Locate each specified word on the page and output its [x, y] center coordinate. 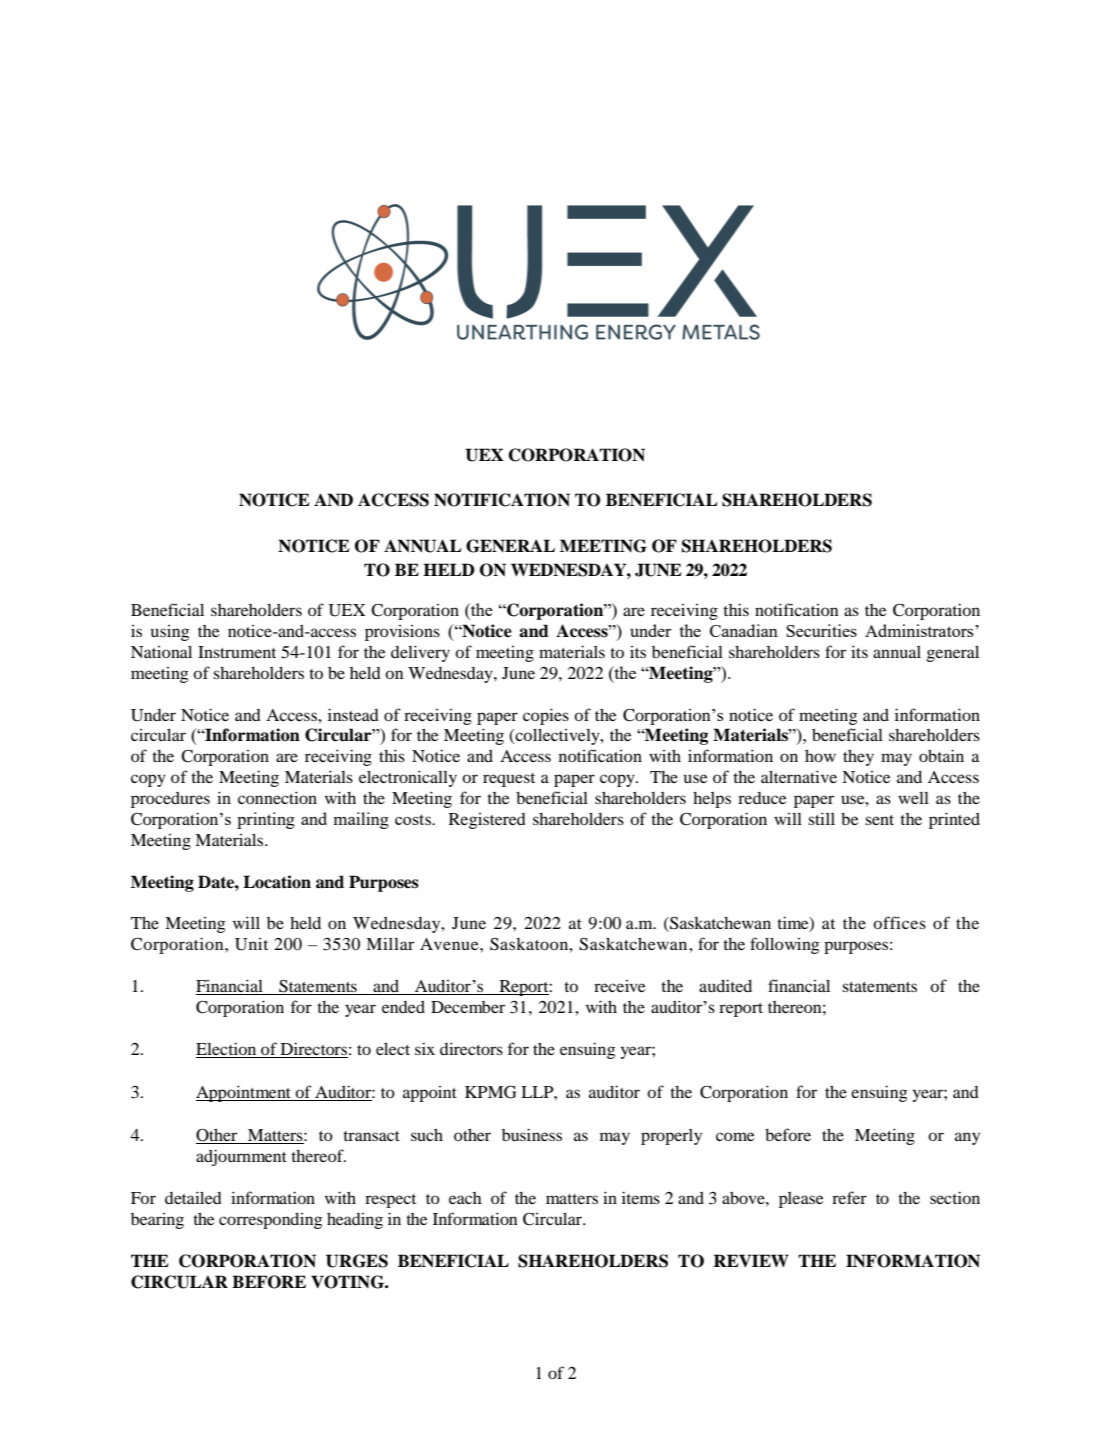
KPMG [491, 1092]
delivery [420, 653]
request [509, 780]
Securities [821, 630]
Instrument [237, 652]
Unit [251, 944]
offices [899, 922]
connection [277, 797]
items [641, 1197]
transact [371, 1136]
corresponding [270, 1221]
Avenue [450, 944]
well [913, 798]
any [967, 1138]
